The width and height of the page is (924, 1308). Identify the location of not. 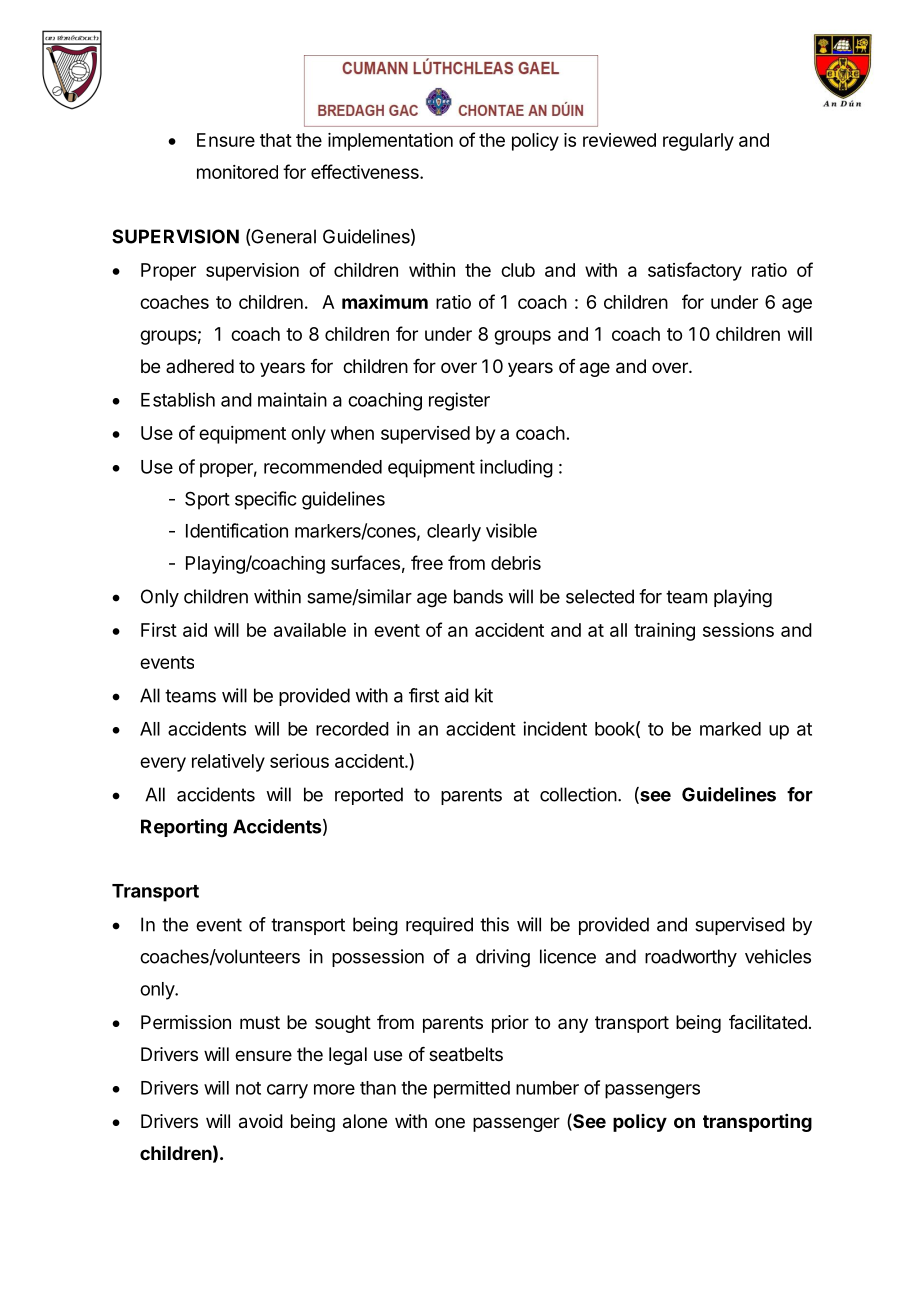
(248, 1088).
